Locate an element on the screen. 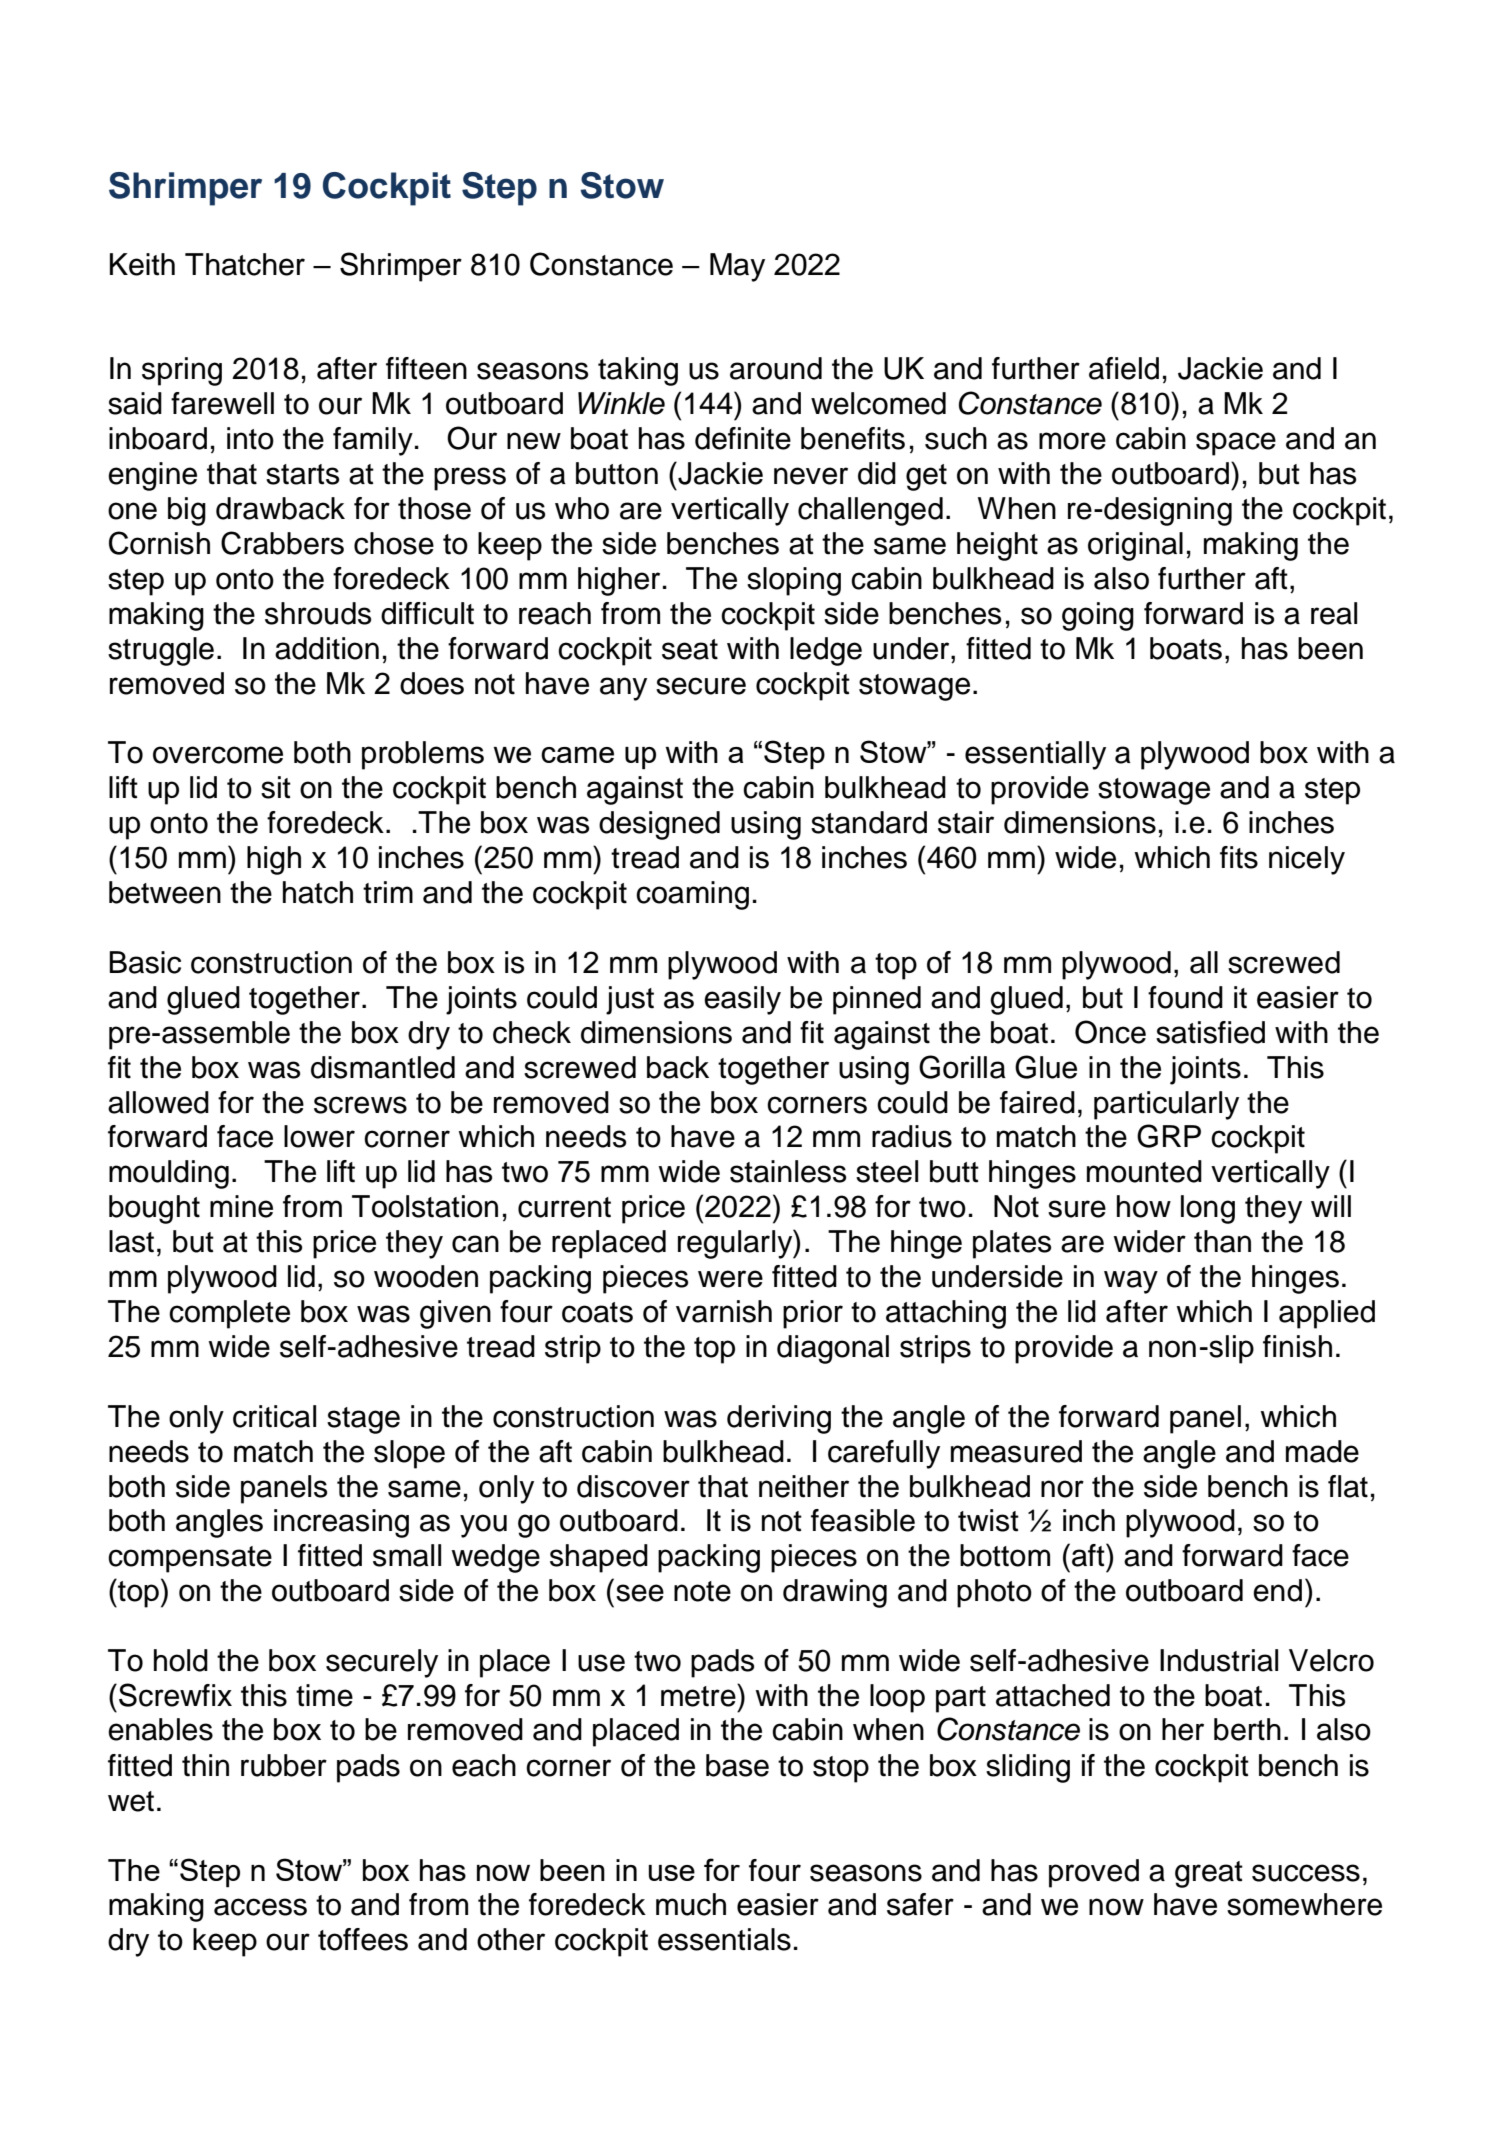 Image resolution: width=1506 pixels, height=2129 pixels. spring is located at coordinates (182, 371).
